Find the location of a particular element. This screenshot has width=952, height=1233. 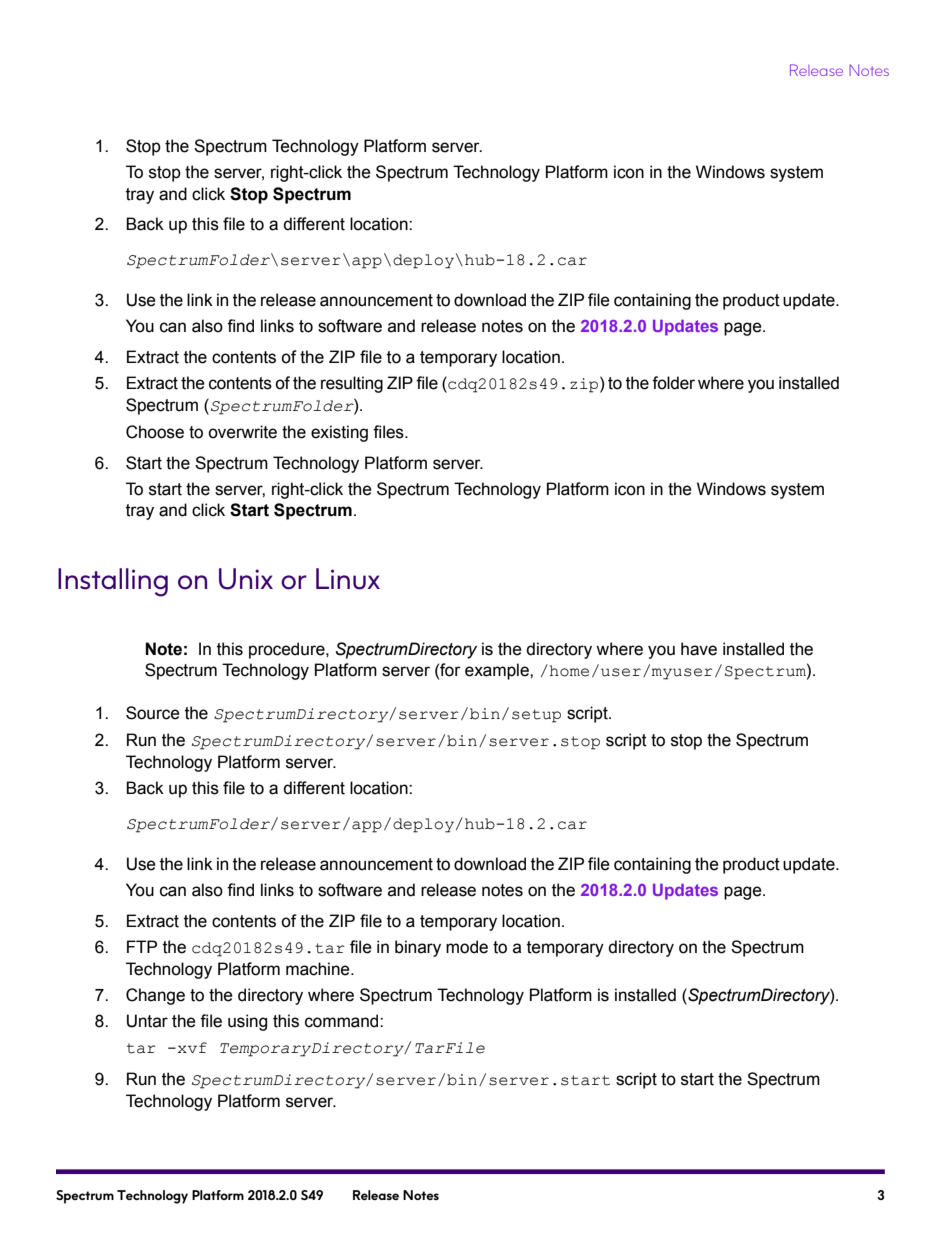

Change is located at coordinates (155, 996).
